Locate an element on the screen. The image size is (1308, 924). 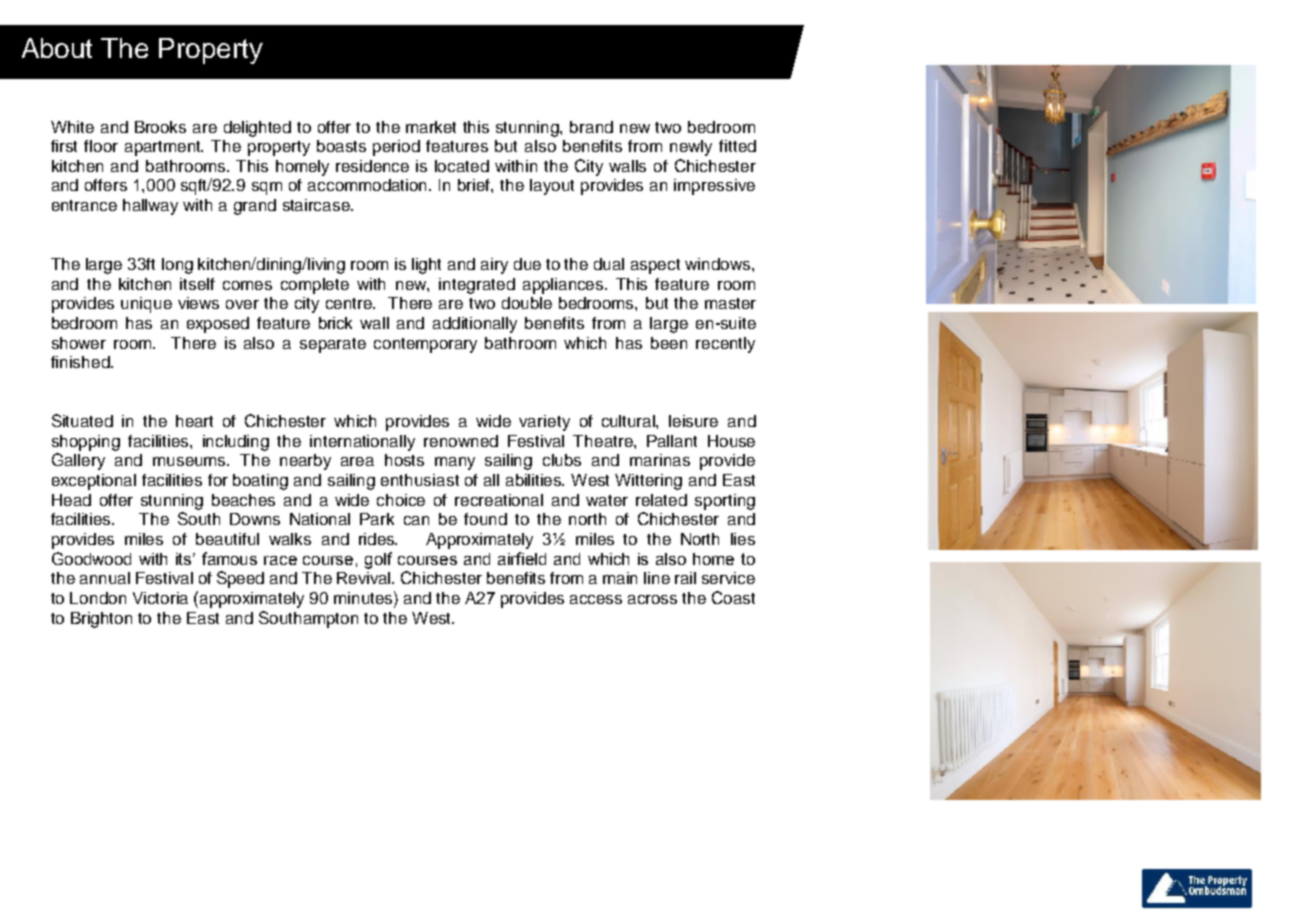
shower is located at coordinates (79, 343).
